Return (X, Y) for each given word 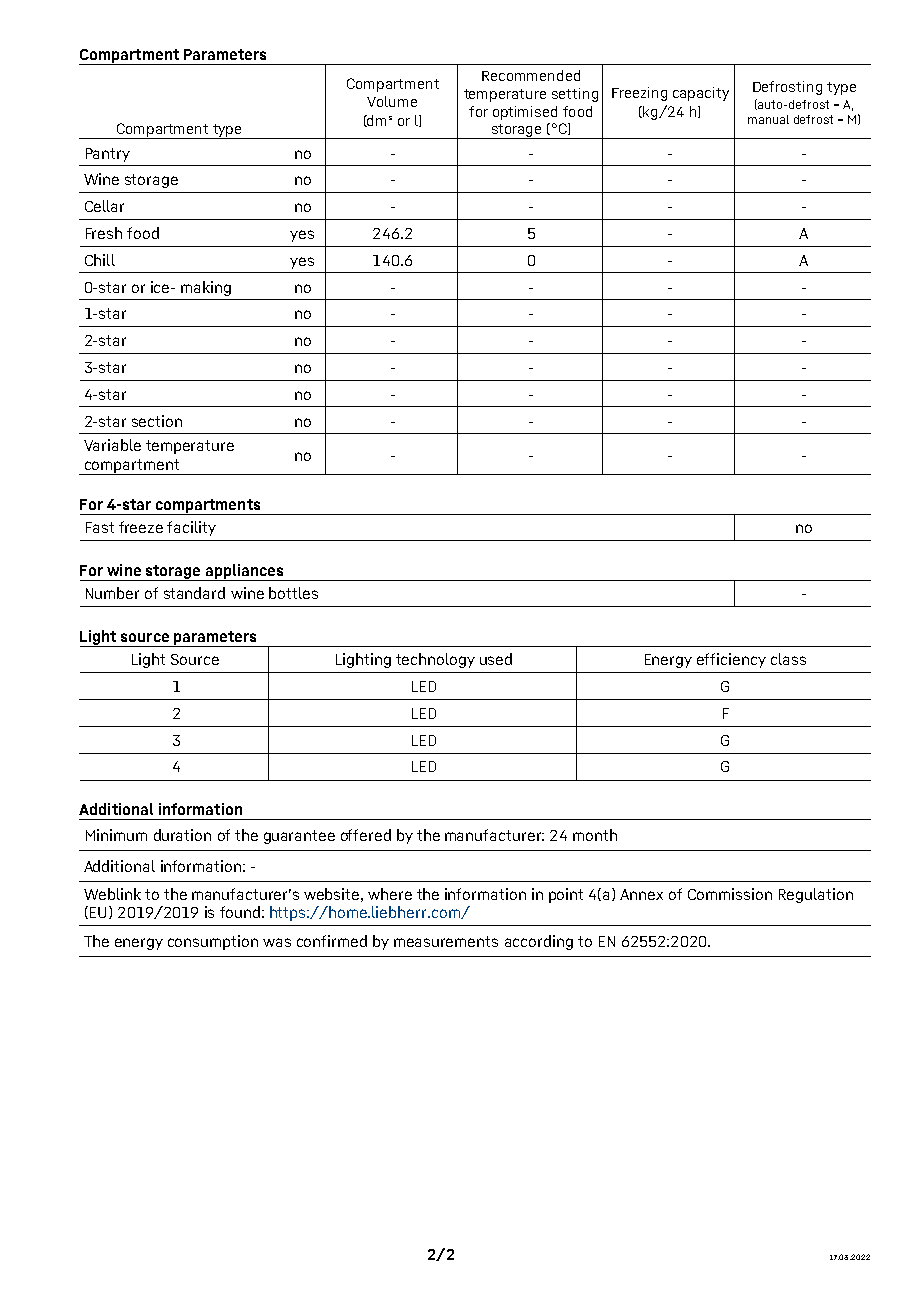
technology (435, 660)
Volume (392, 101)
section (157, 421)
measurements (446, 941)
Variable (112, 445)
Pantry (108, 155)
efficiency (731, 660)
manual (768, 119)
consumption (213, 942)
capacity (701, 94)
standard (194, 593)
